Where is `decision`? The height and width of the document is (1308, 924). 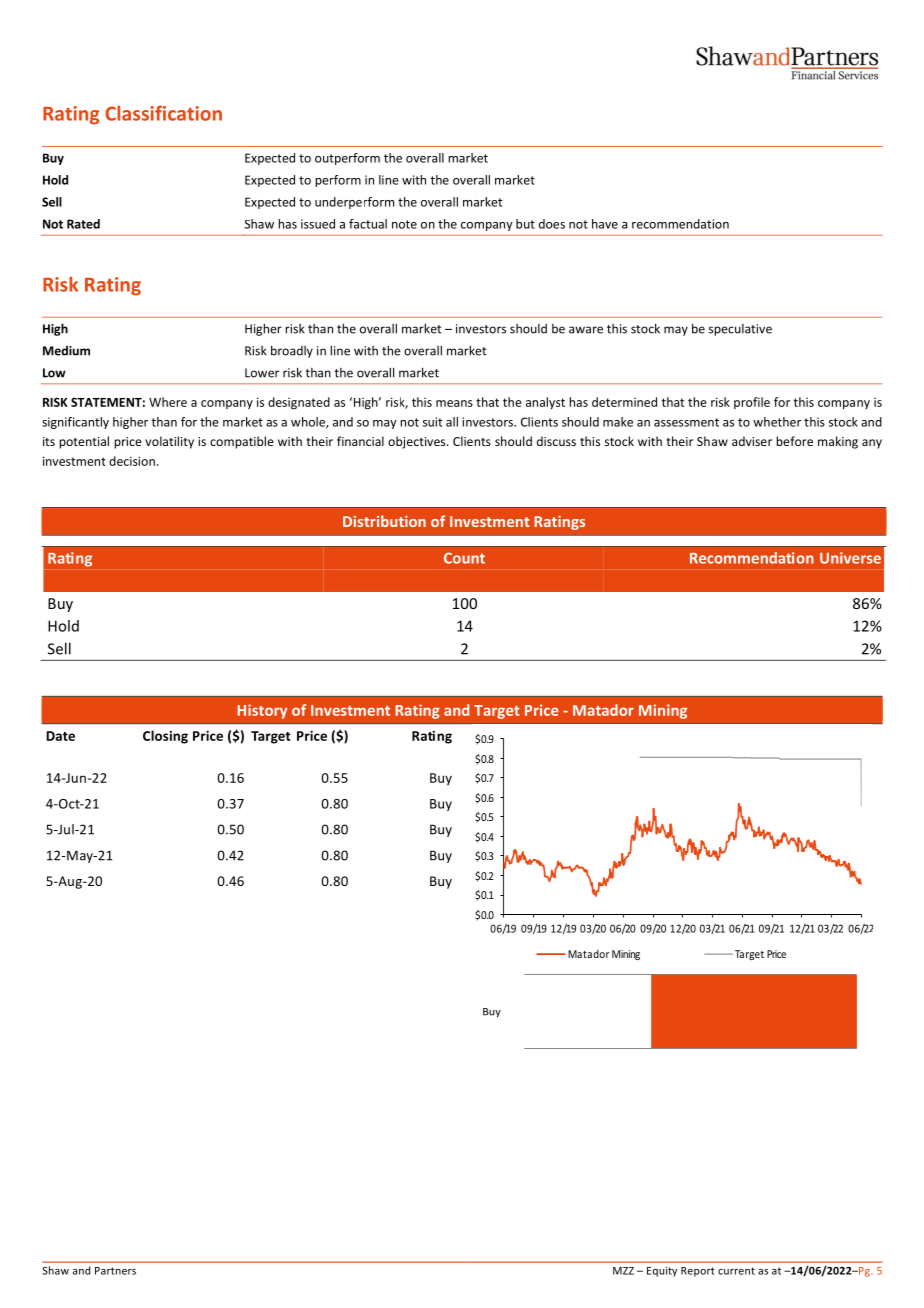
decision is located at coordinates (132, 461).
